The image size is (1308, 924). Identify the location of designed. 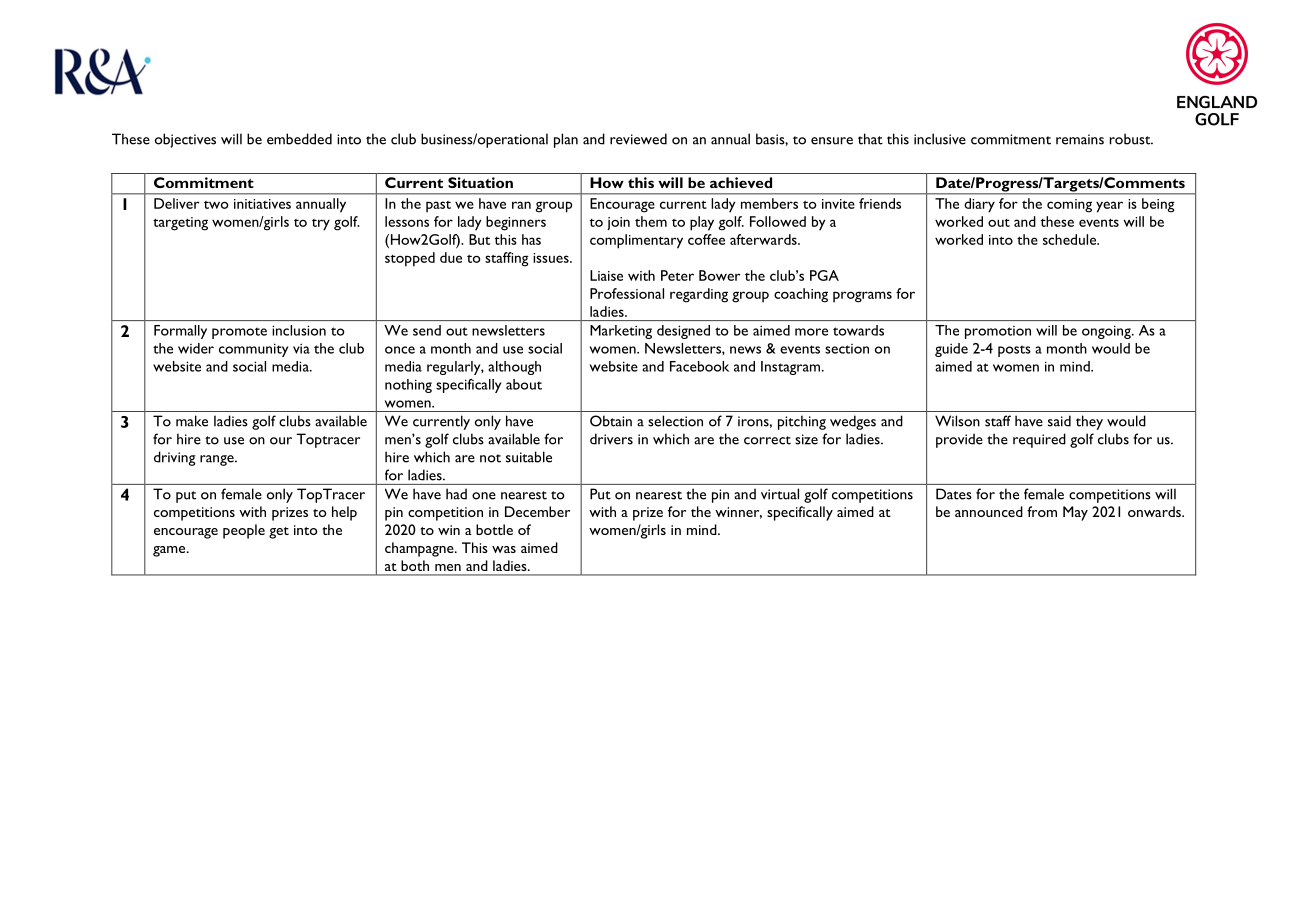
(683, 332).
